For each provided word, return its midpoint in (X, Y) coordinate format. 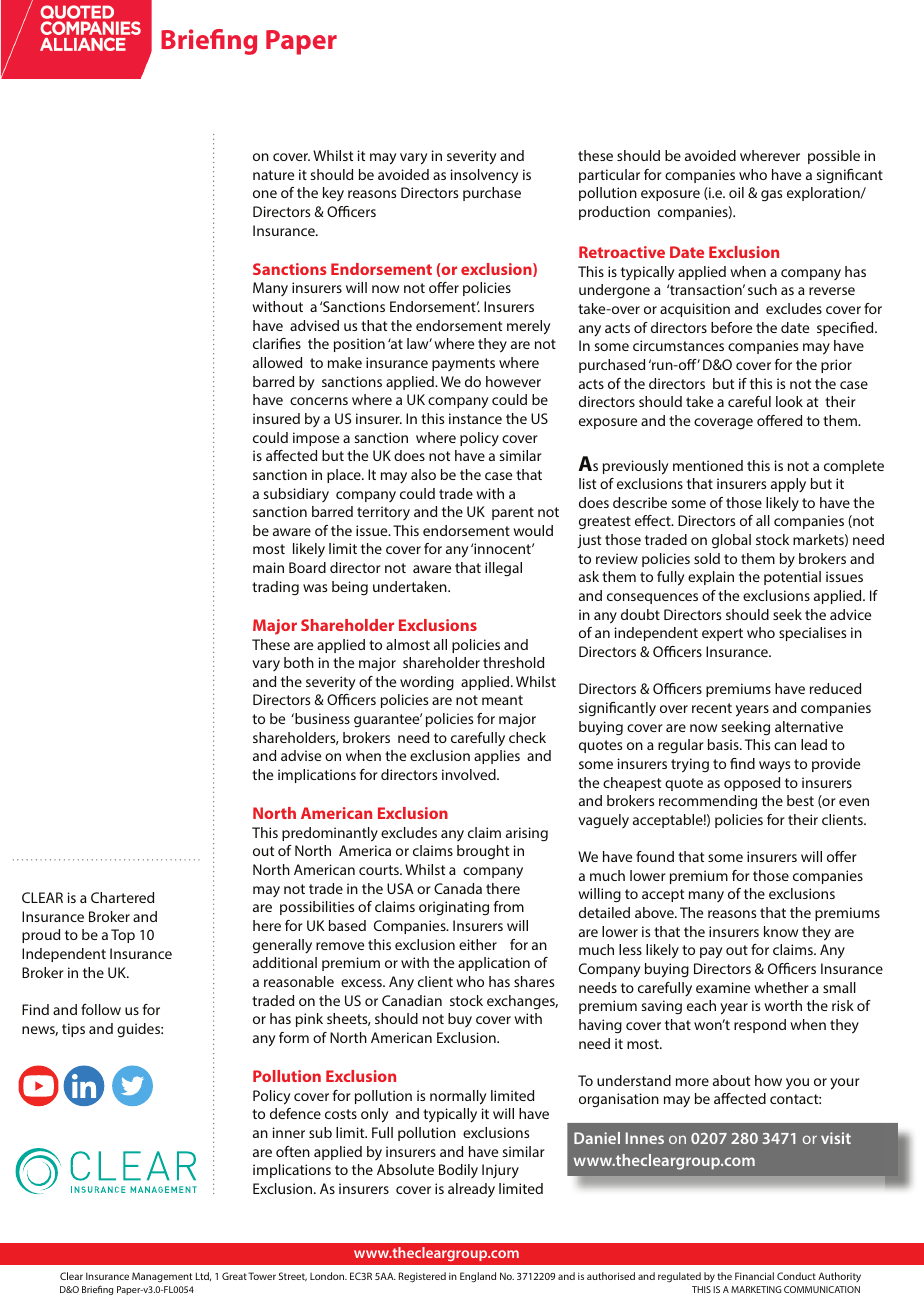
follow (101, 1009)
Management (162, 1277)
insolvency (484, 176)
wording (427, 683)
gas (771, 196)
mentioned (708, 465)
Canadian (412, 1000)
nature (273, 175)
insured (276, 418)
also (423, 474)
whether (781, 987)
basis (724, 744)
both (299, 662)
